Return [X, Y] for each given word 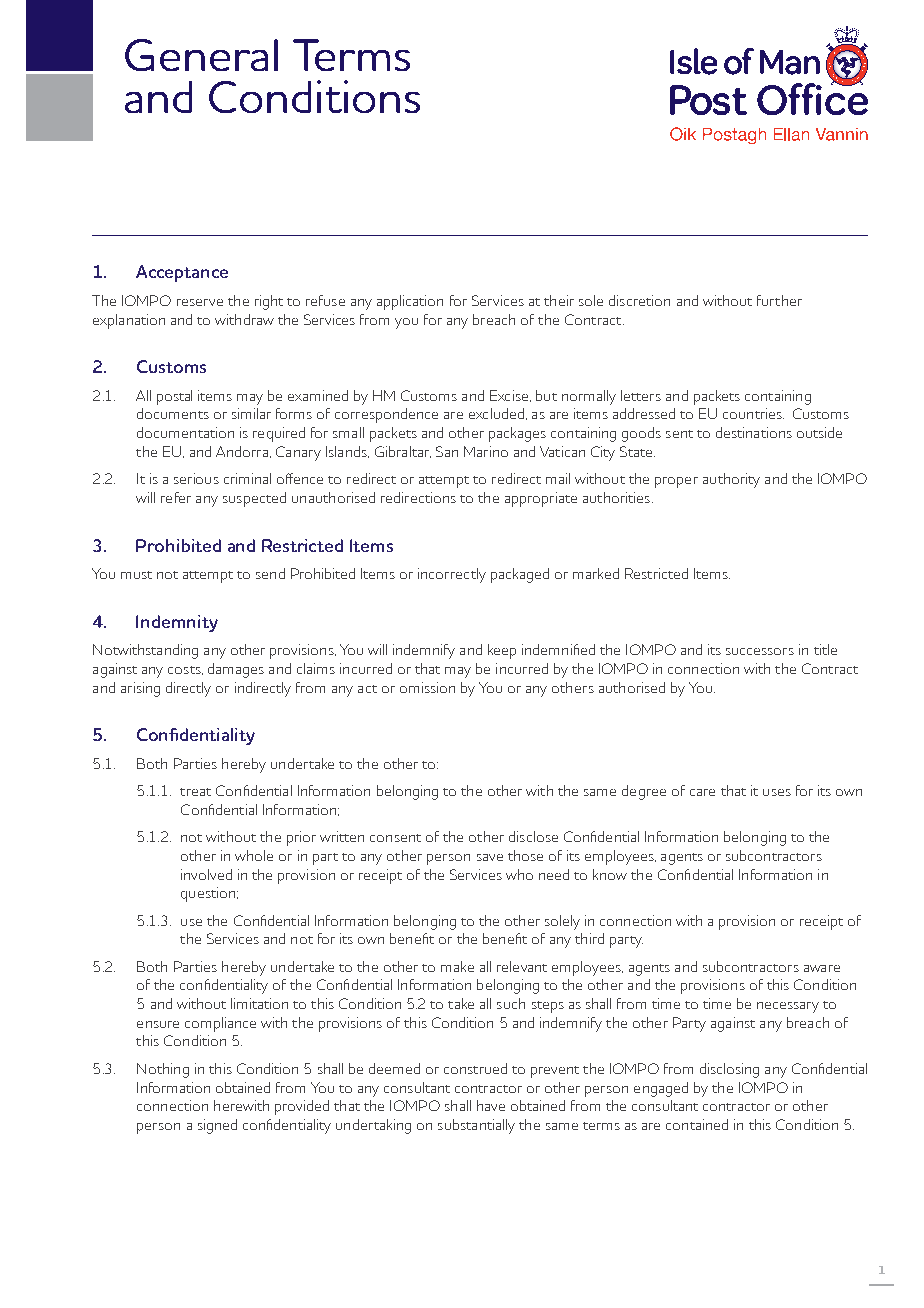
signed [217, 1126]
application [410, 302]
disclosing [729, 1070]
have [491, 1105]
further [779, 300]
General [201, 55]
